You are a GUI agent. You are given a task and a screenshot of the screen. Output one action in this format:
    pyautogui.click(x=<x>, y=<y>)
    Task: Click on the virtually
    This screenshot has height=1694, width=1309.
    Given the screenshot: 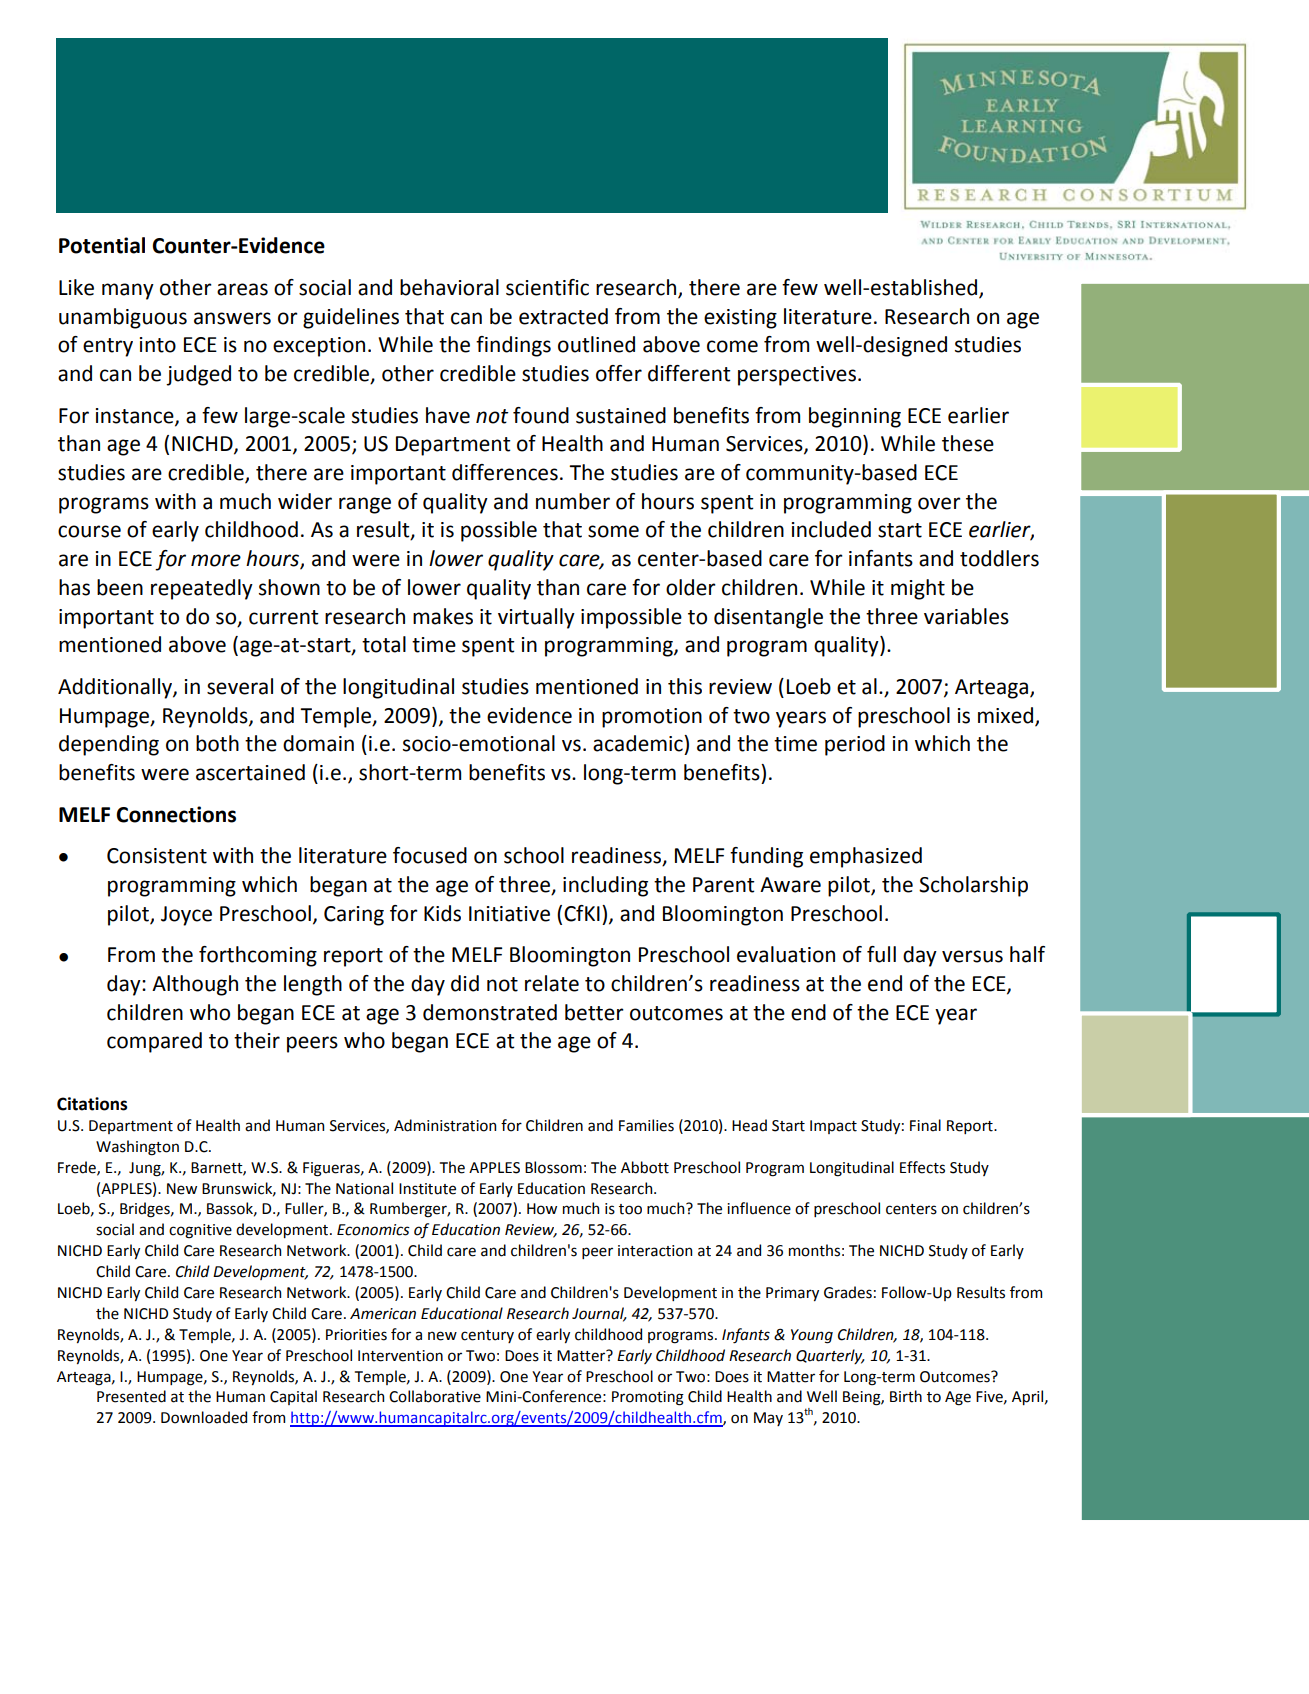 What is the action you would take?
    pyautogui.click(x=536, y=618)
